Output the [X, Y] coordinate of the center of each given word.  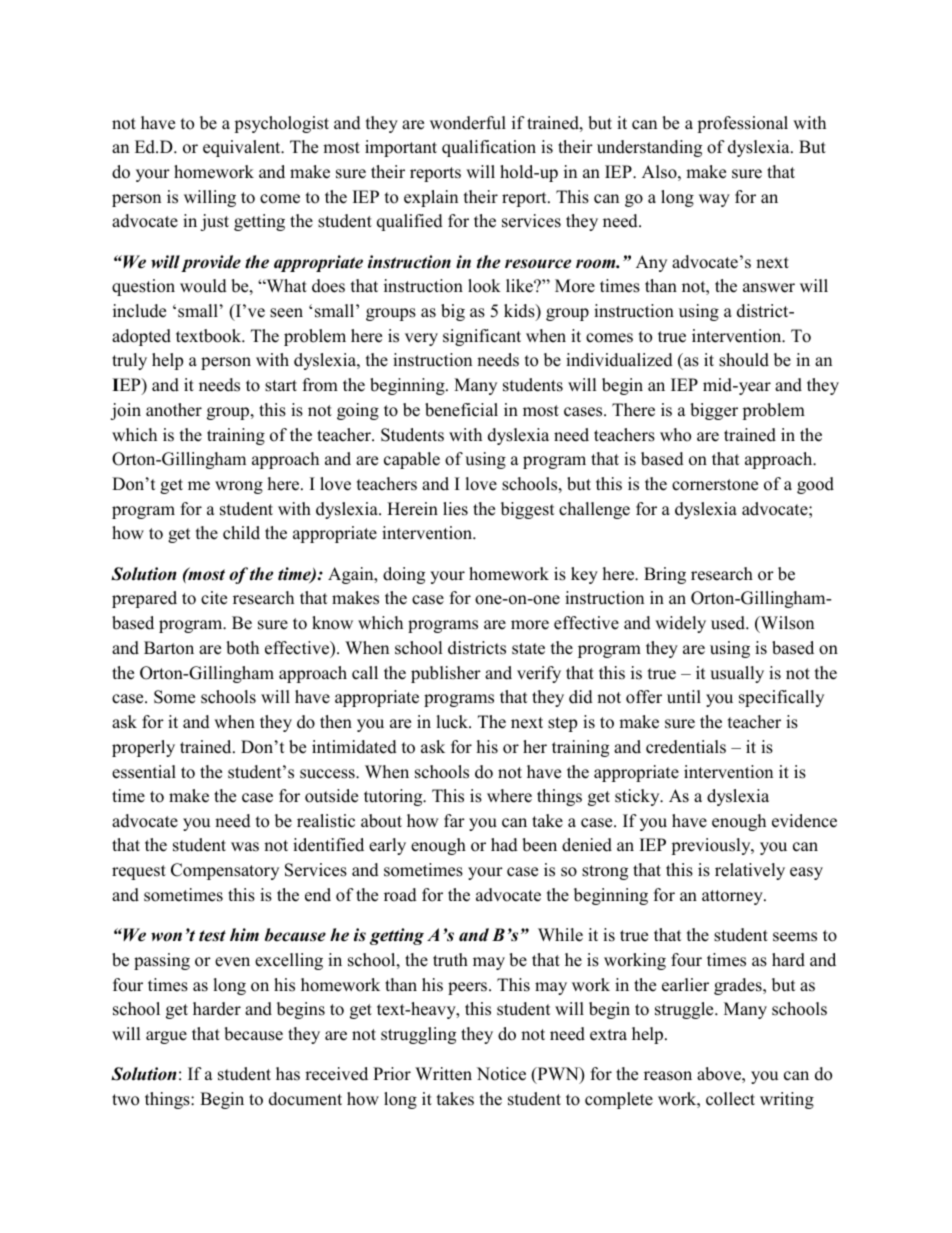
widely [680, 624]
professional [742, 124]
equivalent [243, 148]
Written [443, 1074]
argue [166, 1037]
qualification [489, 148]
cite [214, 598]
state [528, 649]
